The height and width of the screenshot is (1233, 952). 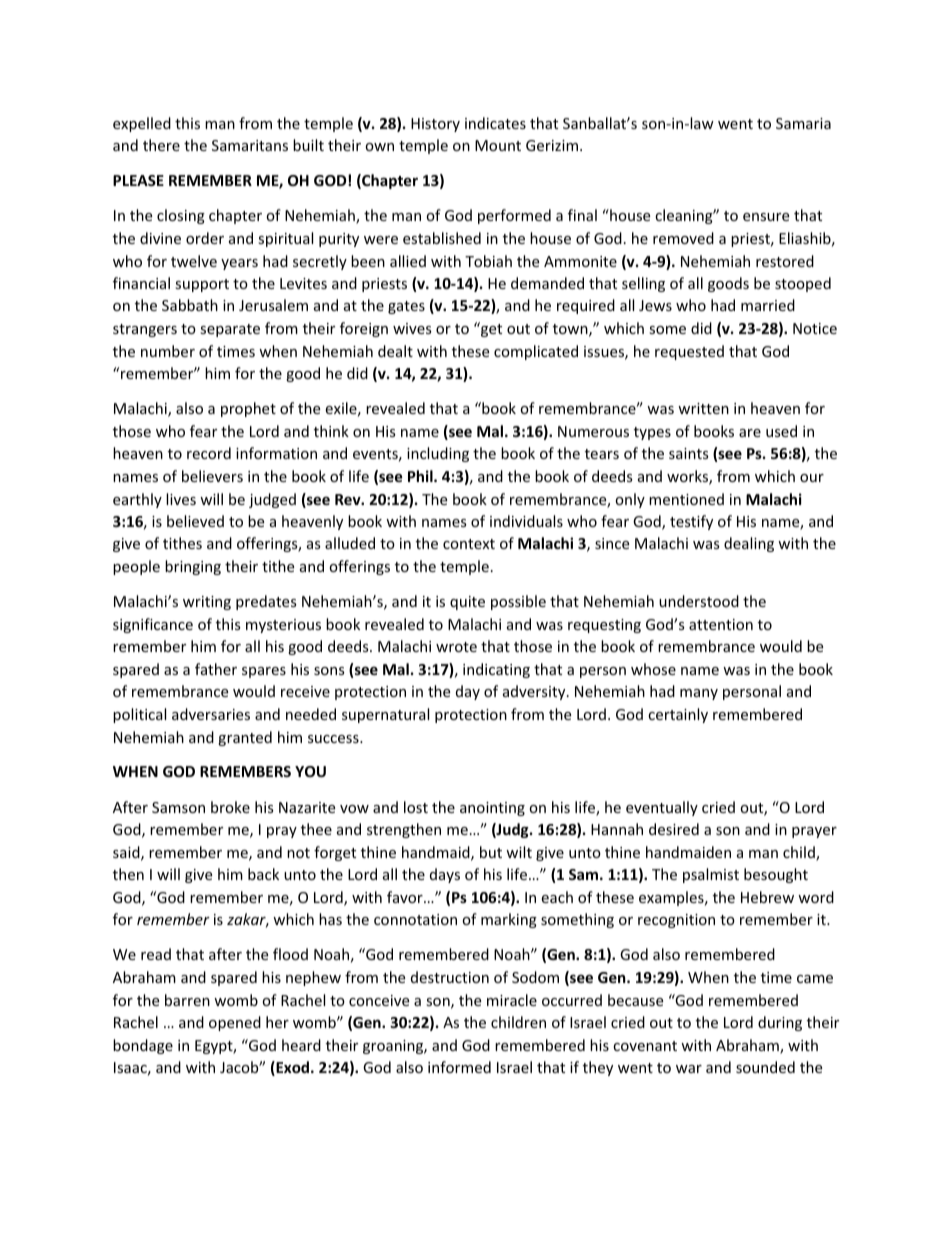 I want to click on Mount, so click(x=498, y=145).
